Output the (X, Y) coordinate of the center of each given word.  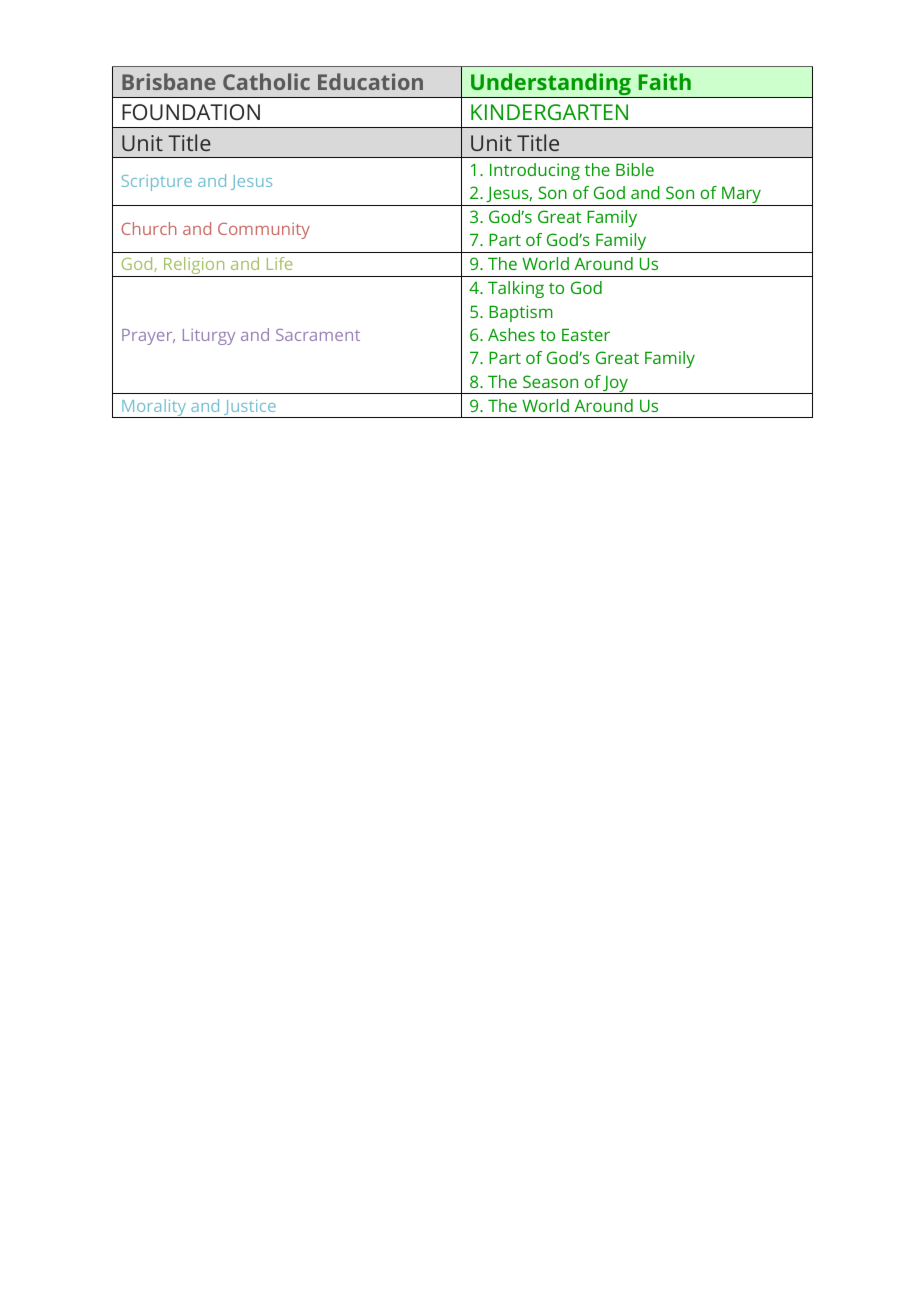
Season (550, 381)
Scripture (157, 183)
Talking (516, 289)
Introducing (535, 171)
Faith (664, 81)
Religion (194, 267)
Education (370, 81)
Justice (250, 409)
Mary (742, 196)
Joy (616, 385)
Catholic (266, 81)
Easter (586, 334)
